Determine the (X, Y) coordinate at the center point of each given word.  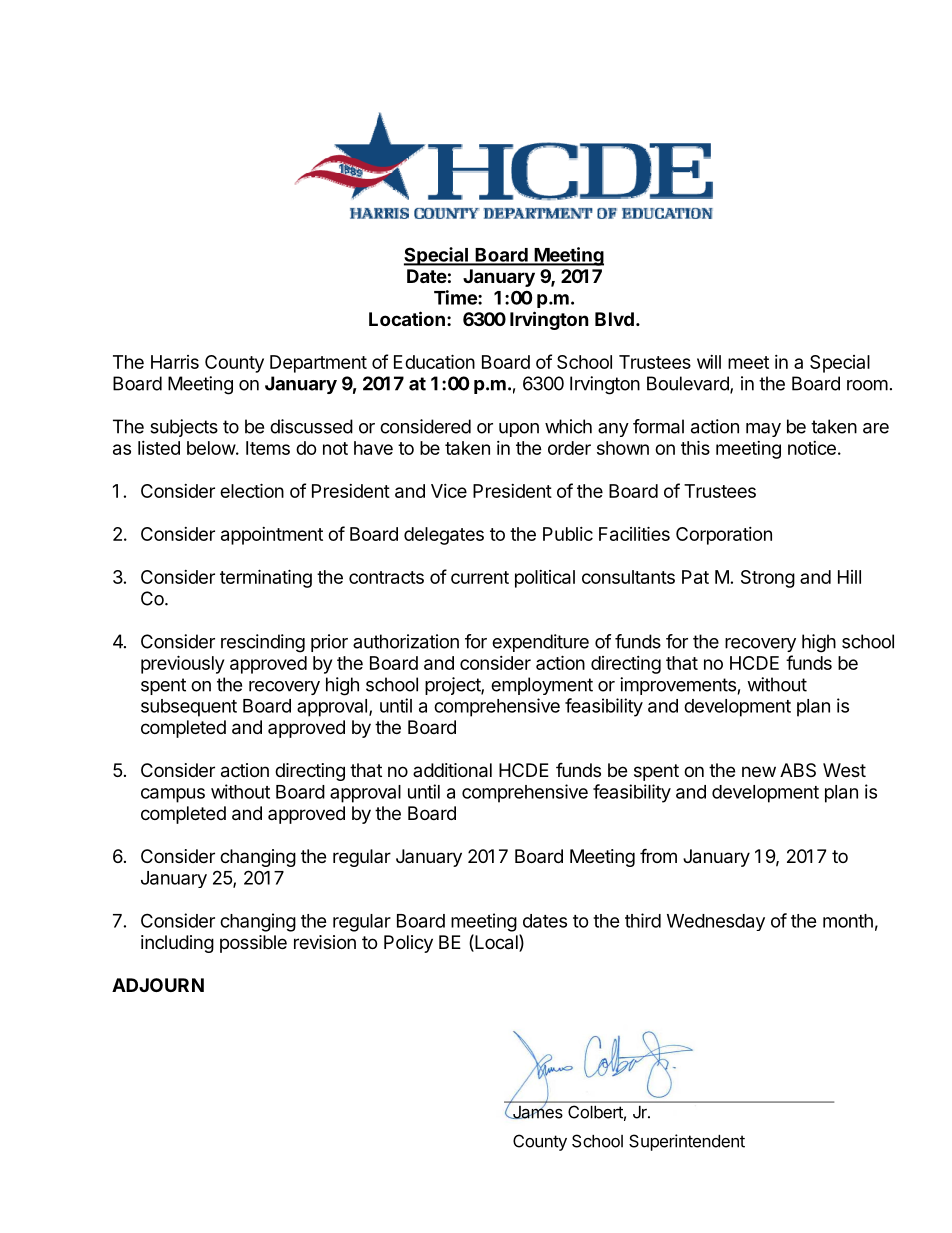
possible (253, 944)
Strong (768, 579)
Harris (175, 362)
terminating (266, 578)
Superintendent (687, 1142)
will (709, 362)
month (848, 921)
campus (173, 795)
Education (434, 361)
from (658, 855)
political (545, 579)
